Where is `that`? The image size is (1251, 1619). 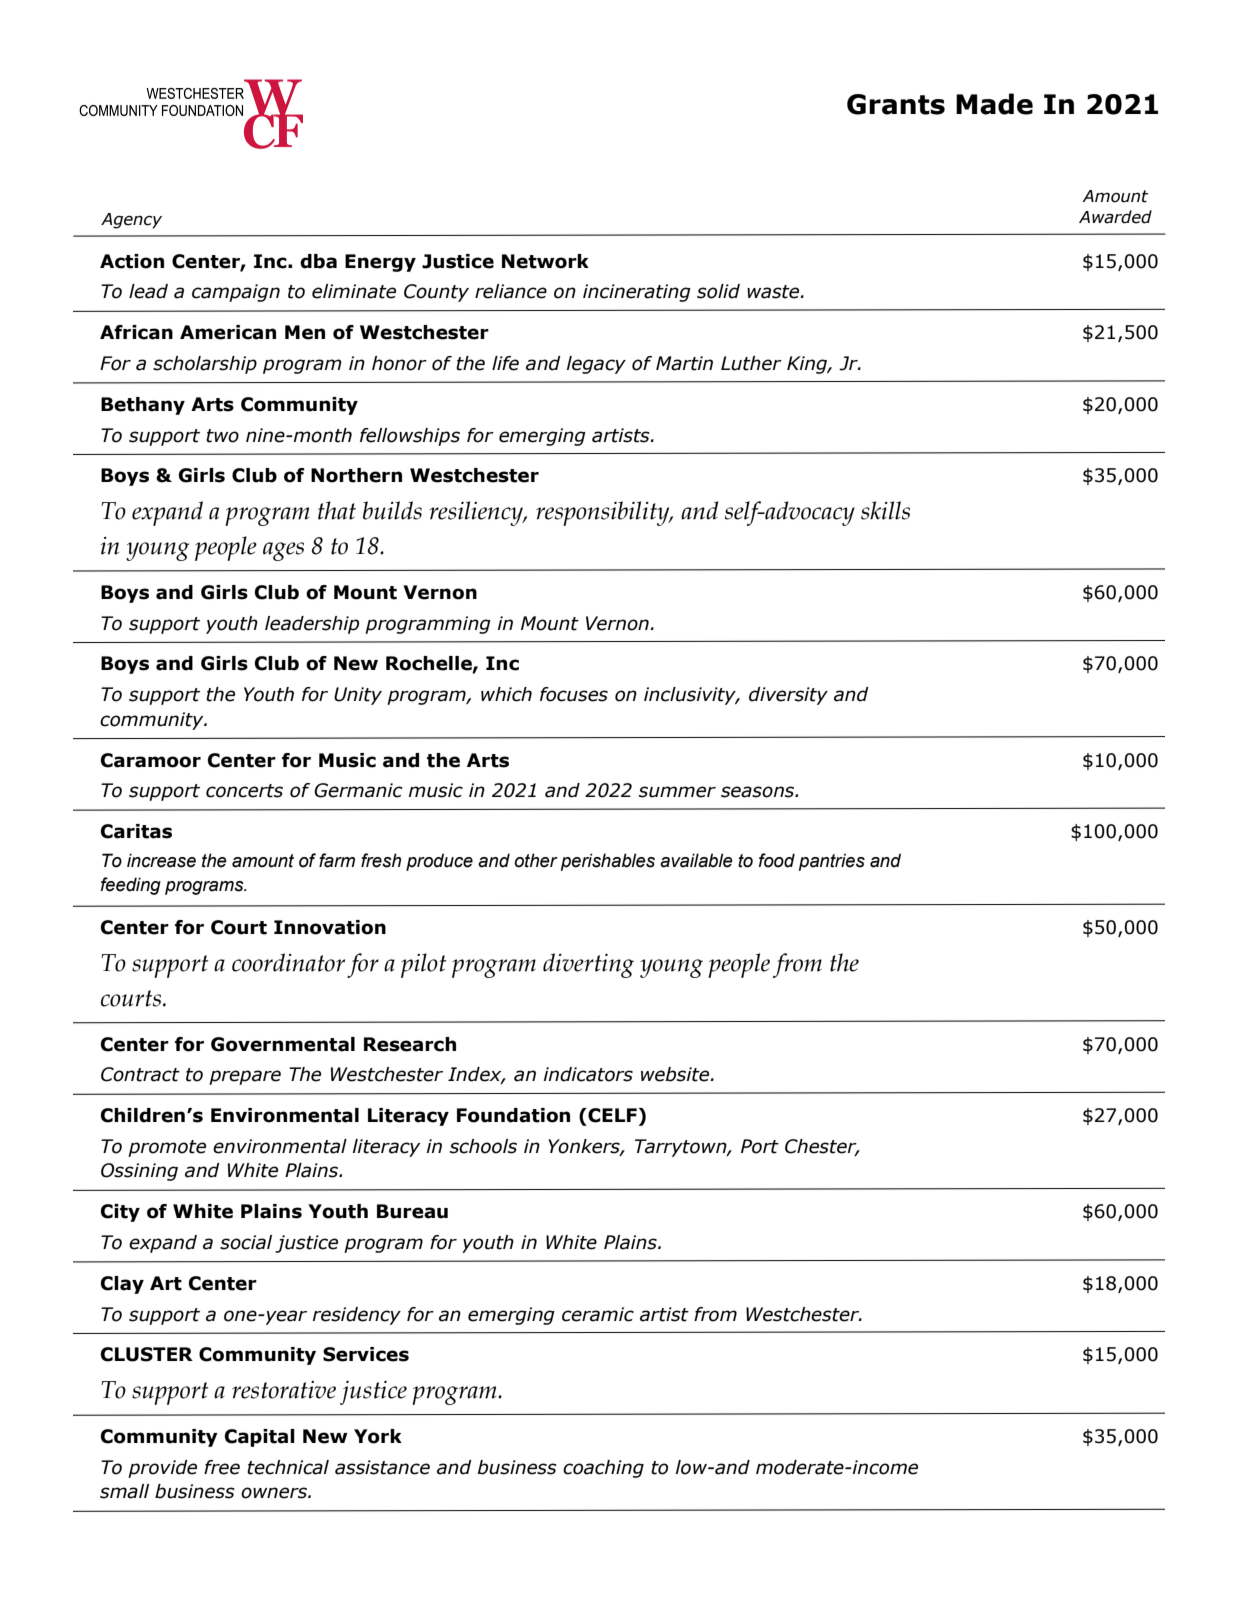
that is located at coordinates (337, 510).
